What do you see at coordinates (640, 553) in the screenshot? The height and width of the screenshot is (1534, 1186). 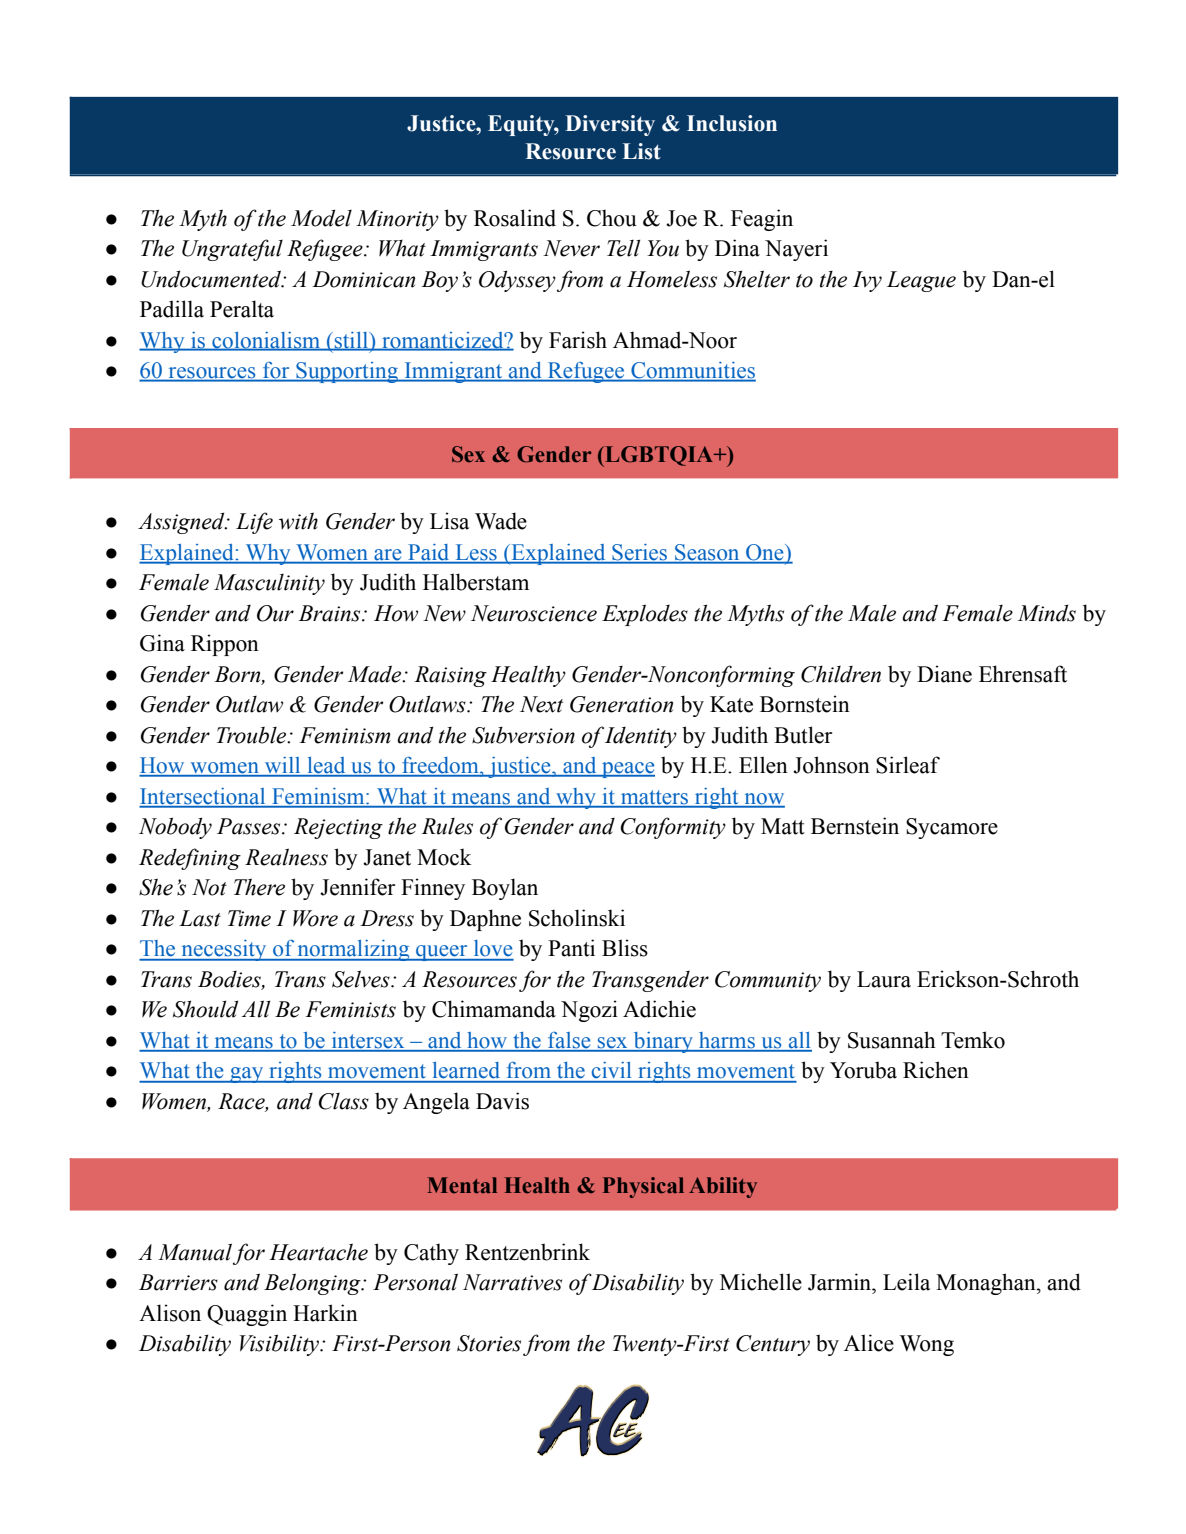 I see `Series` at bounding box center [640, 553].
